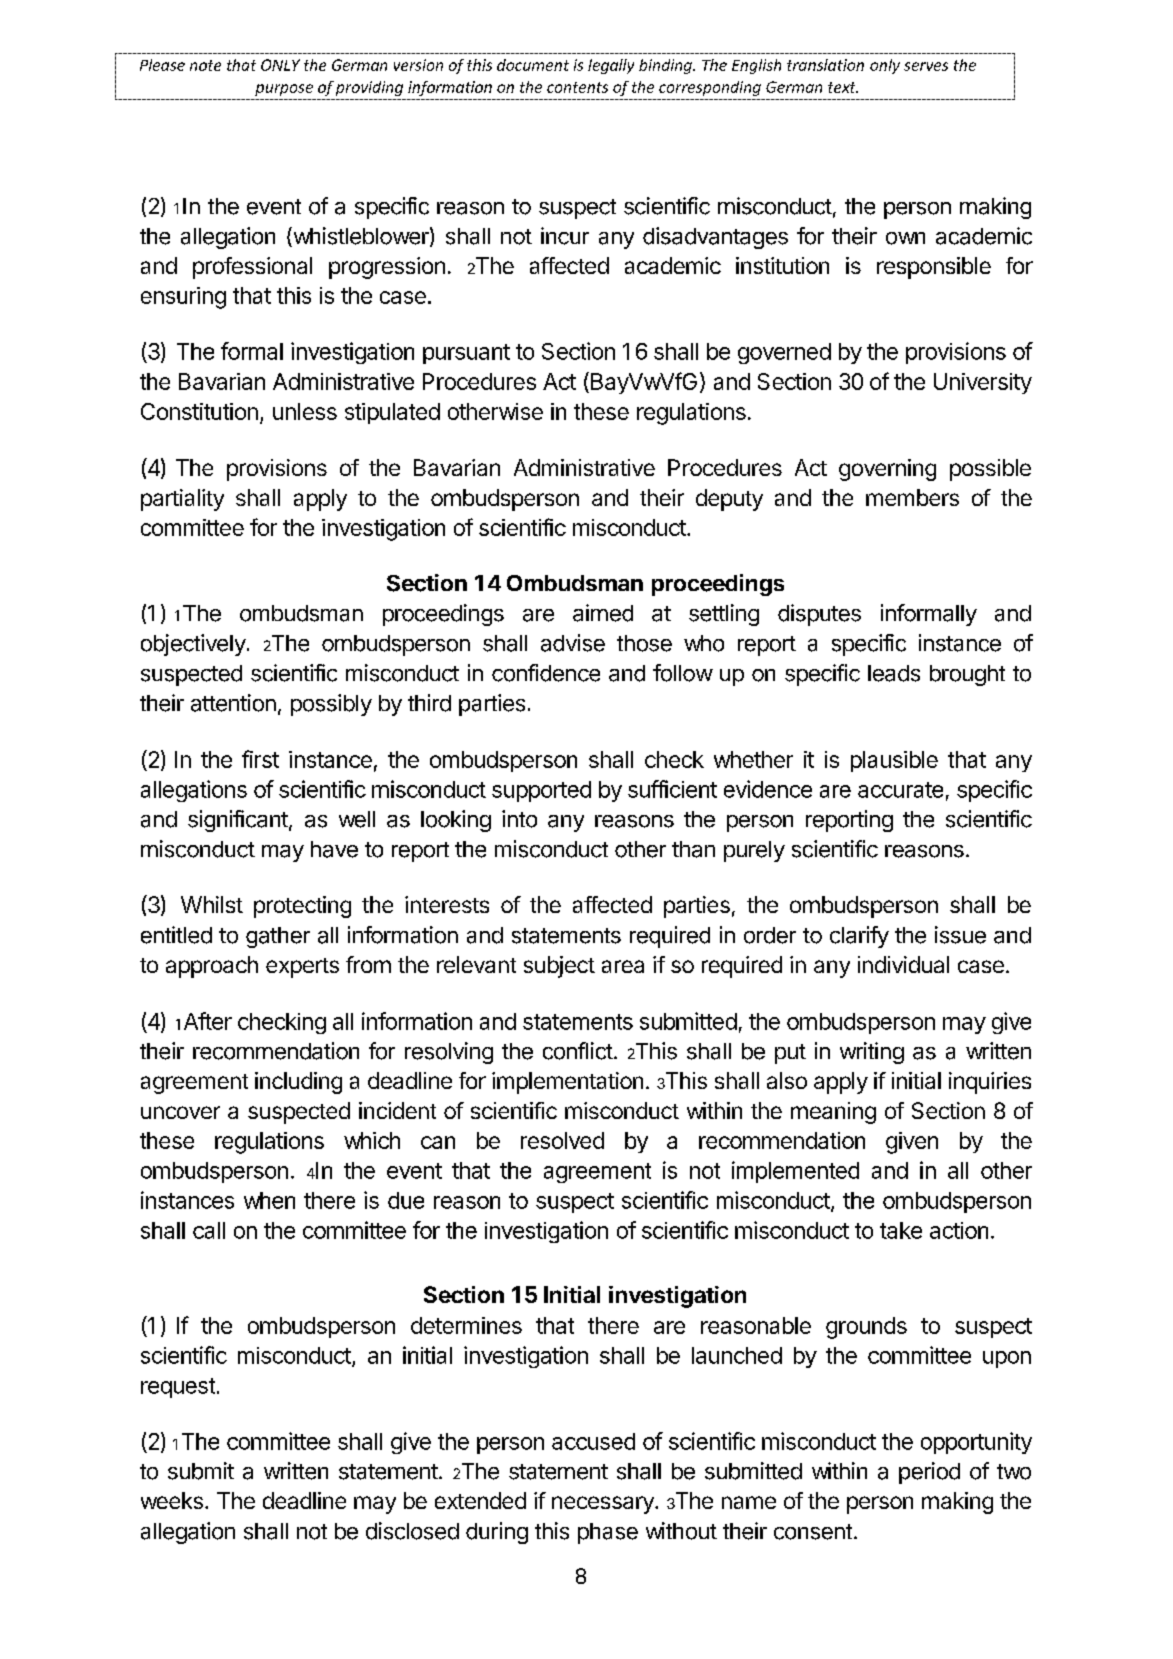  Describe the element at coordinates (193, 645) in the image. I see `objectively` at that location.
